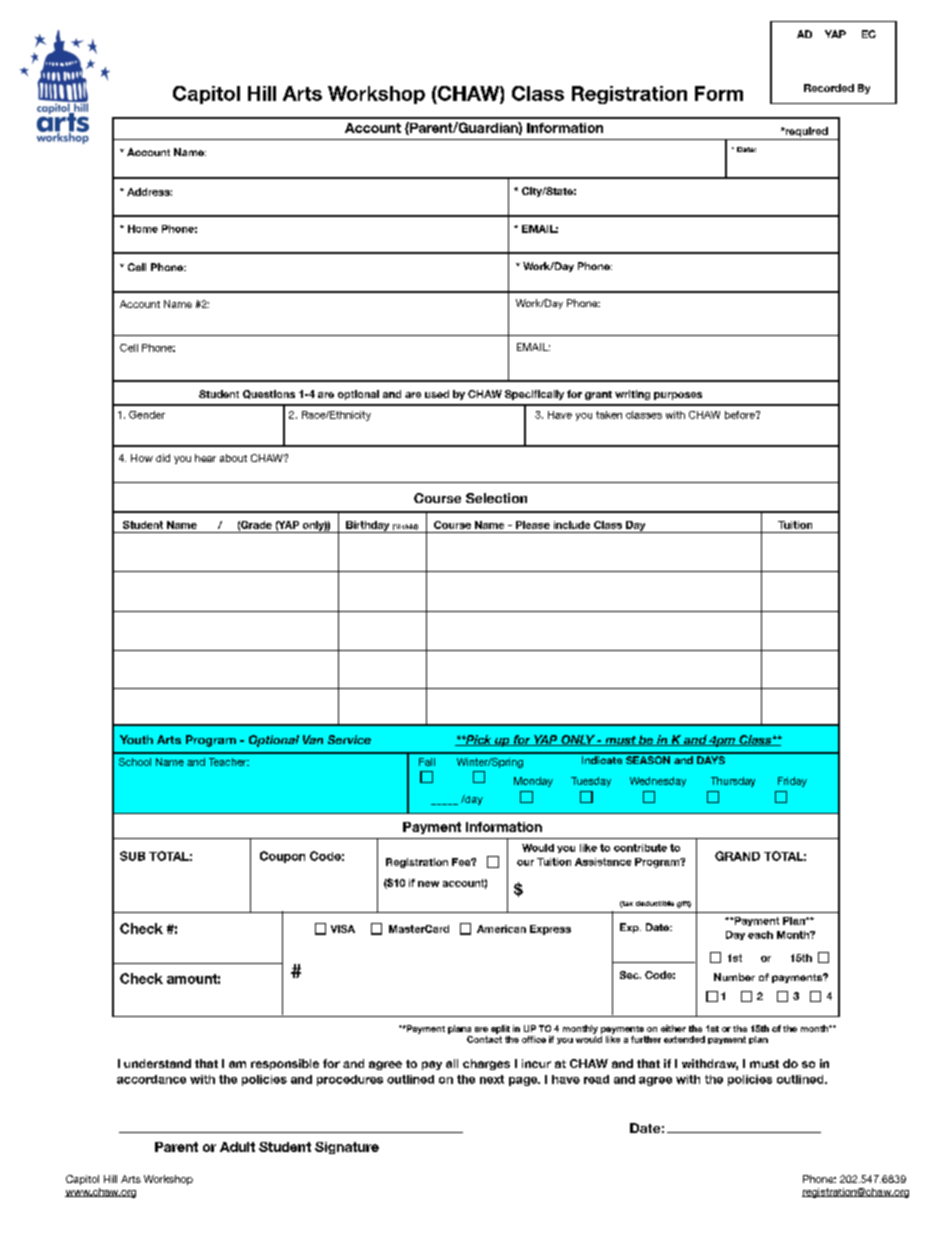 Image resolution: width=952 pixels, height=1233 pixels. What do you see at coordinates (136, 739) in the image?
I see `Youth` at bounding box center [136, 739].
